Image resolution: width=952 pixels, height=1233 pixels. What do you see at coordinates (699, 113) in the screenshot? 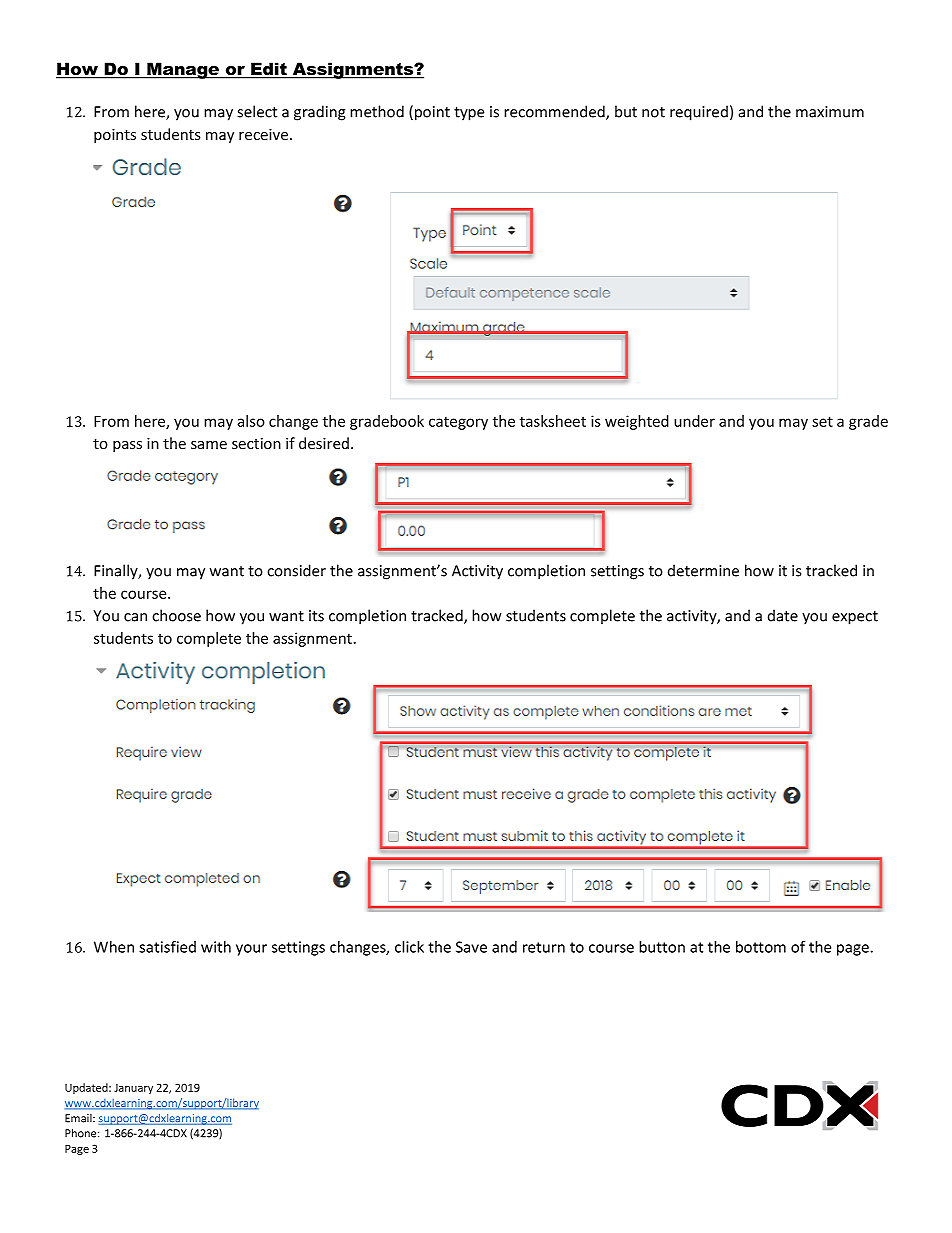
I see `required` at bounding box center [699, 113].
